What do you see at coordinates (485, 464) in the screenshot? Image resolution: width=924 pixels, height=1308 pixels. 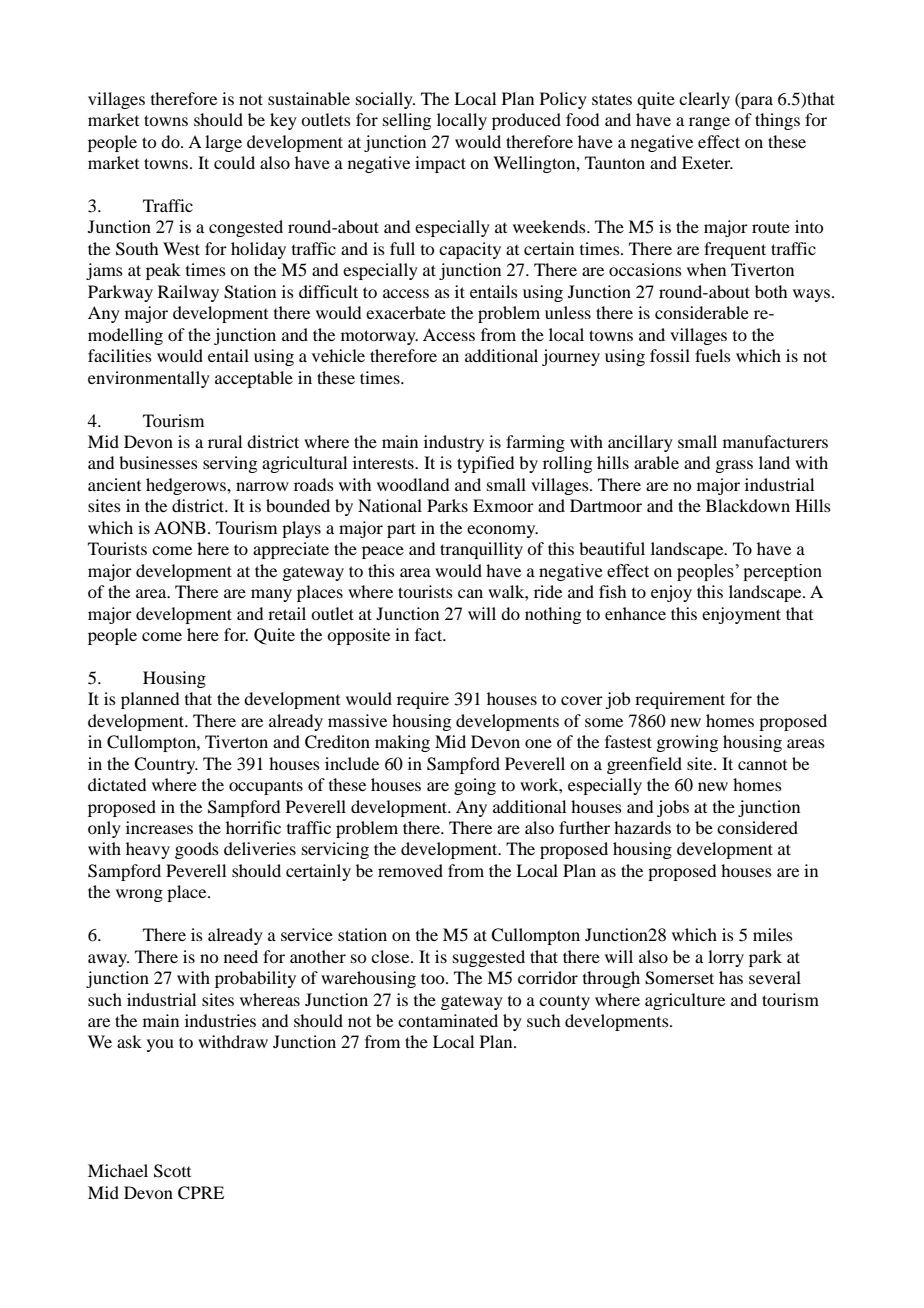 I see `typified` at bounding box center [485, 464].
